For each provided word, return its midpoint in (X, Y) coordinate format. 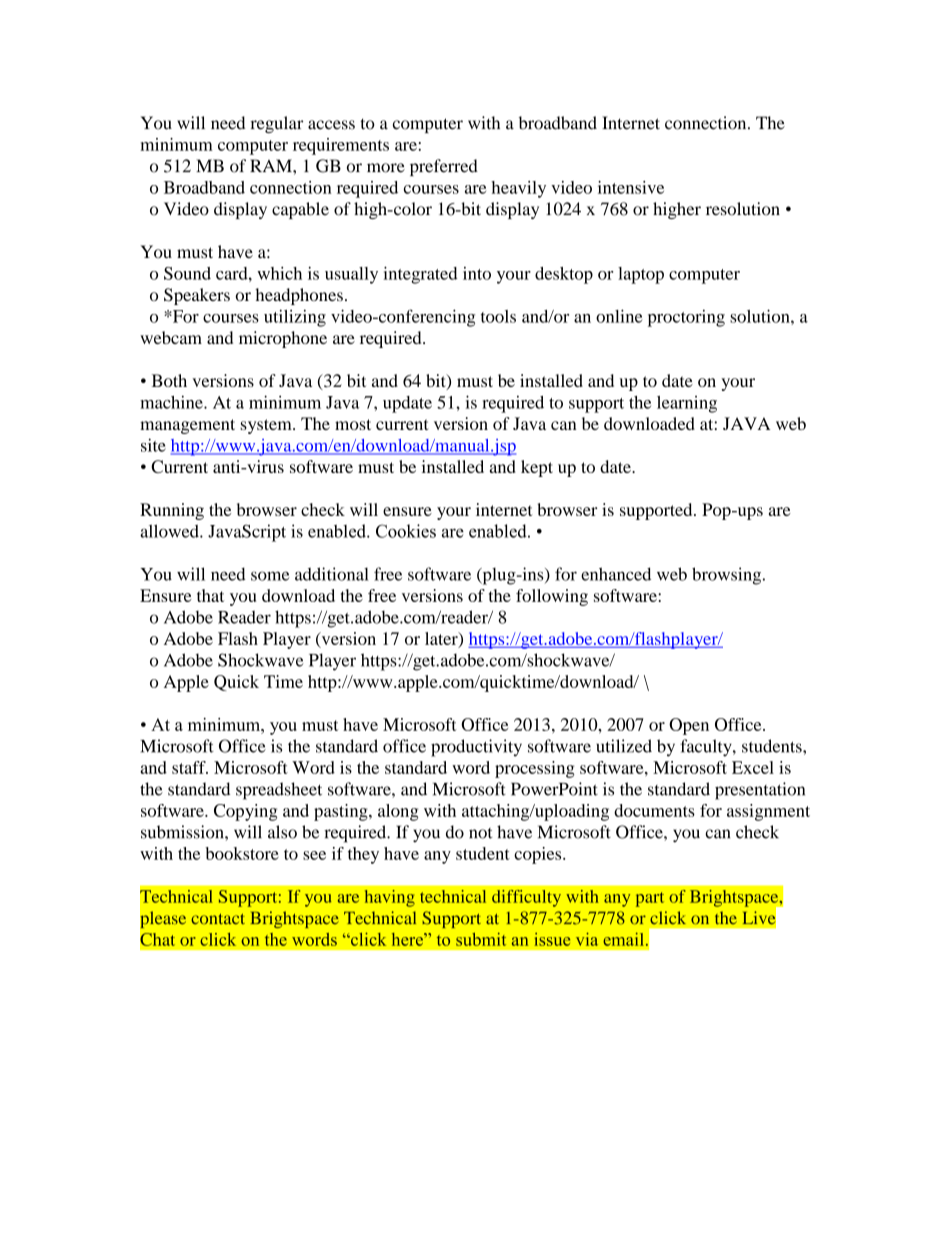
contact (218, 919)
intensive (631, 187)
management (187, 426)
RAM (272, 165)
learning (687, 404)
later (442, 639)
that (210, 595)
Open (689, 726)
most (353, 424)
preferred (444, 167)
